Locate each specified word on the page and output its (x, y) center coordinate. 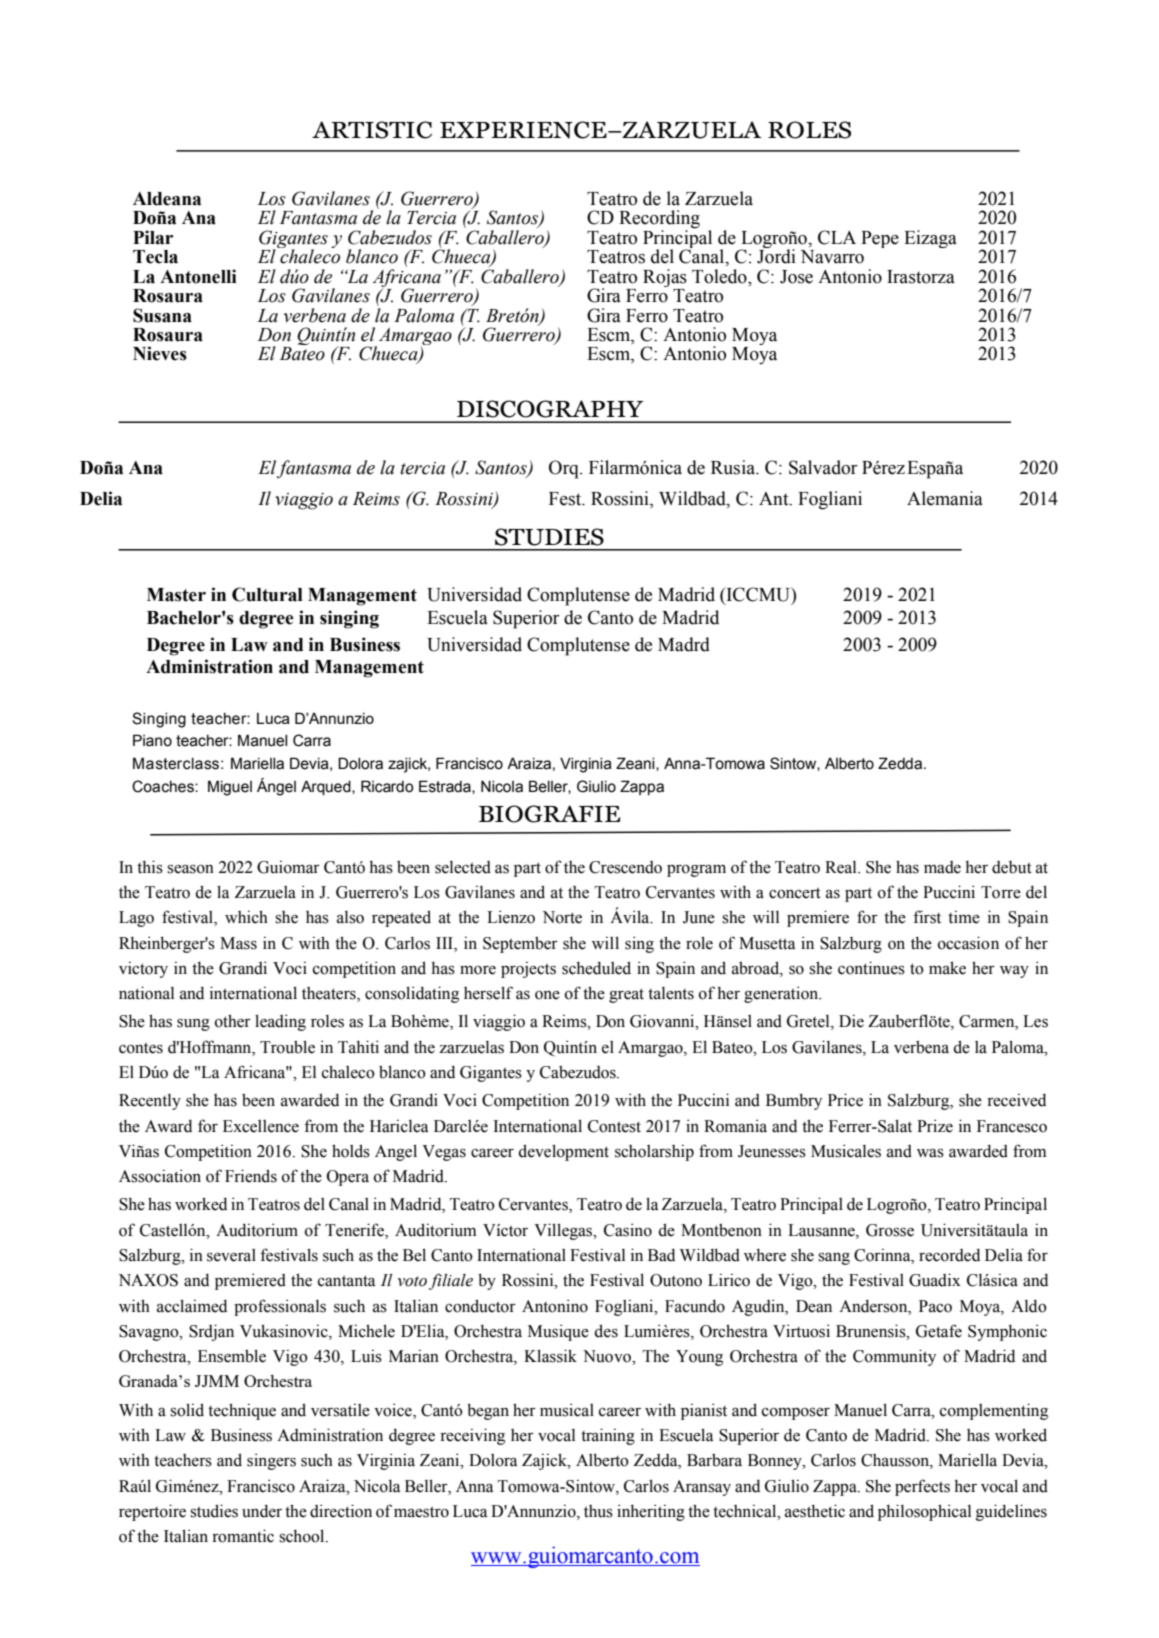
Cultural (267, 594)
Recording (659, 220)
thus (598, 1511)
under (262, 1511)
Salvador (823, 467)
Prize (935, 1126)
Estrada (446, 787)
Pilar (153, 237)
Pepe (880, 239)
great (626, 995)
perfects (922, 1487)
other (233, 1021)
